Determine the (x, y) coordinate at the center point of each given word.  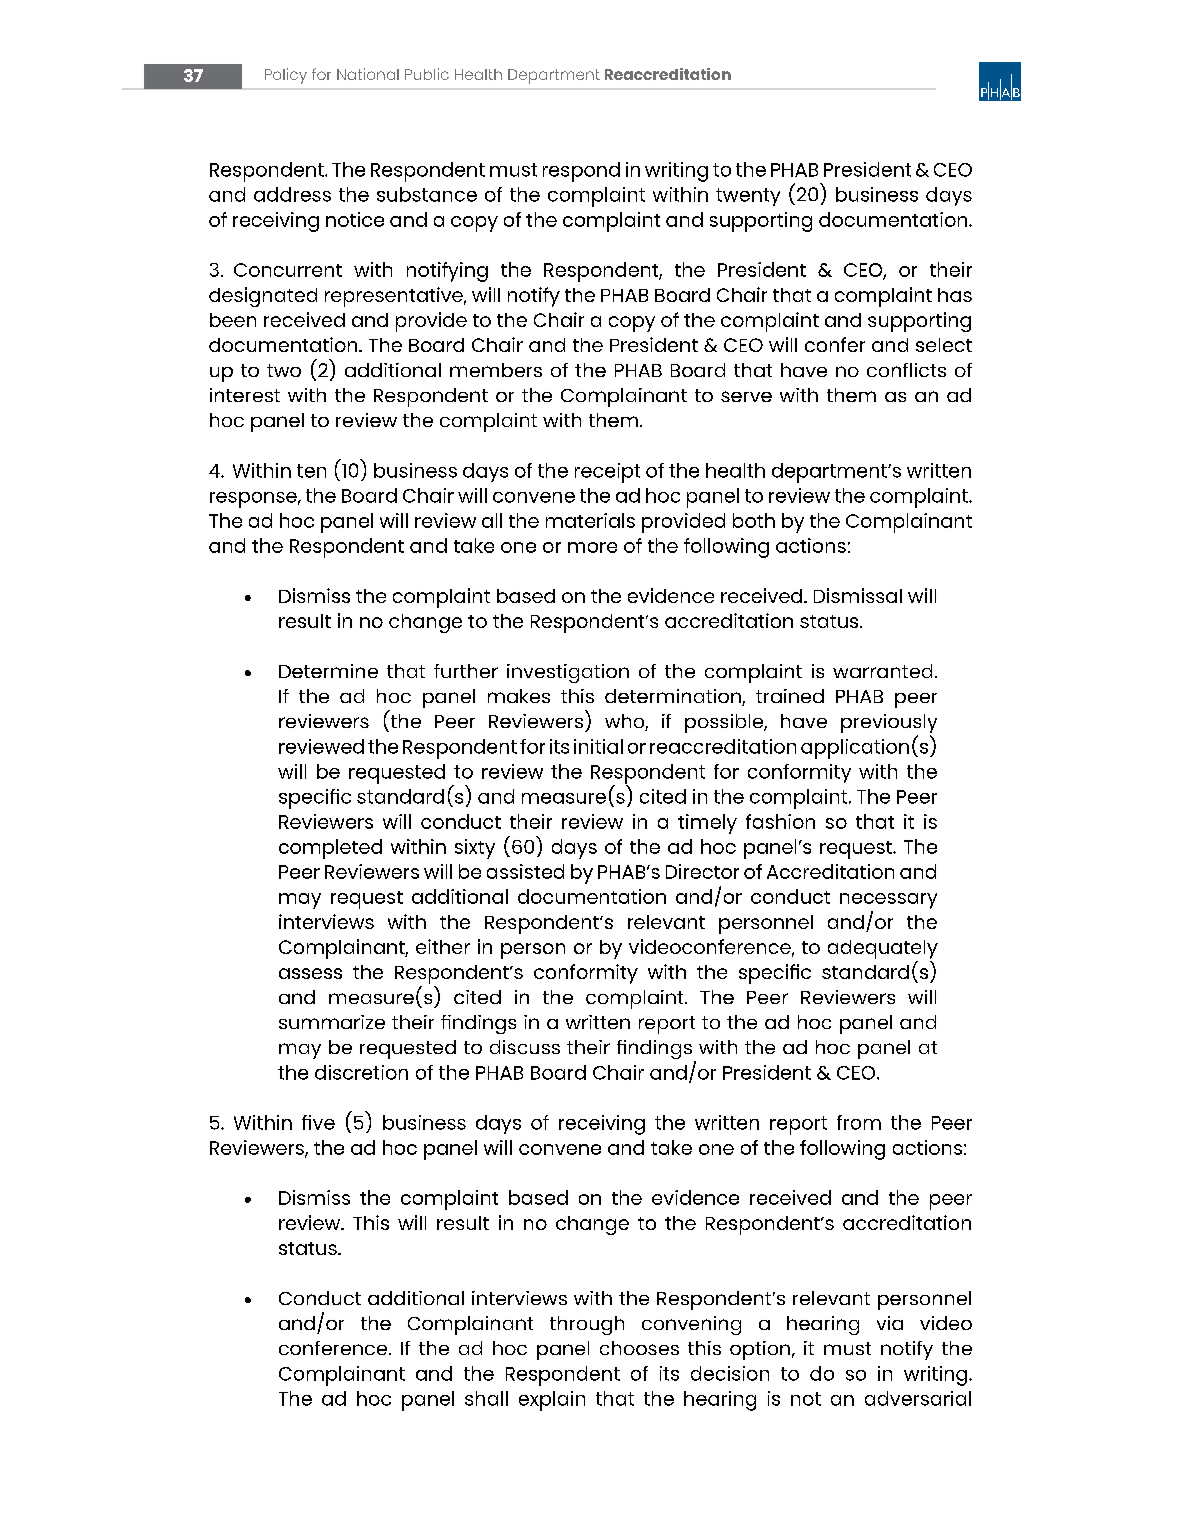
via (890, 1323)
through (587, 1325)
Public (427, 74)
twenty (748, 197)
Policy (286, 76)
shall (486, 1398)
